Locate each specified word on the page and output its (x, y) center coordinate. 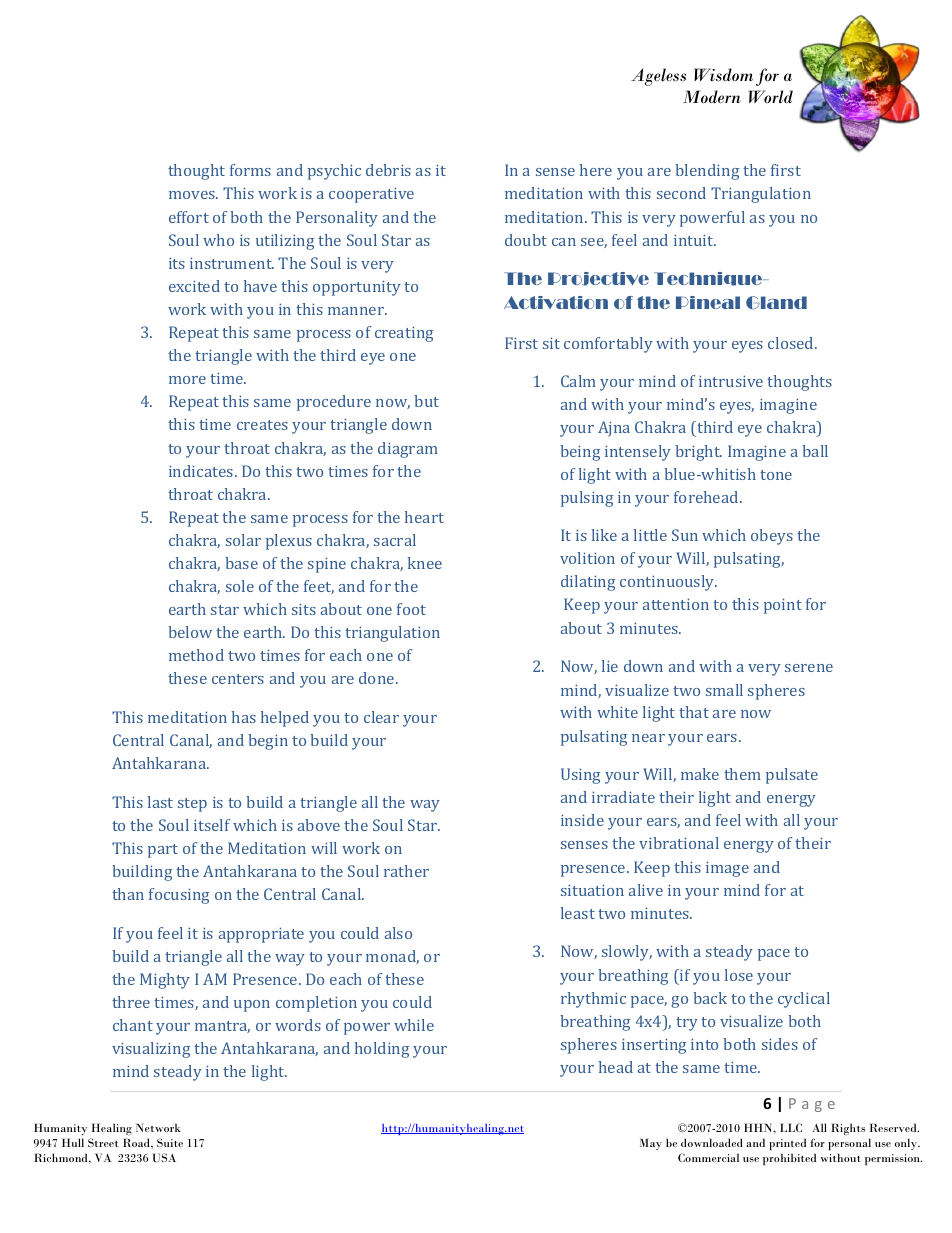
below (190, 632)
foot (411, 609)
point (783, 606)
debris (388, 170)
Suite (170, 1142)
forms (250, 170)
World (770, 96)
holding (382, 1050)
